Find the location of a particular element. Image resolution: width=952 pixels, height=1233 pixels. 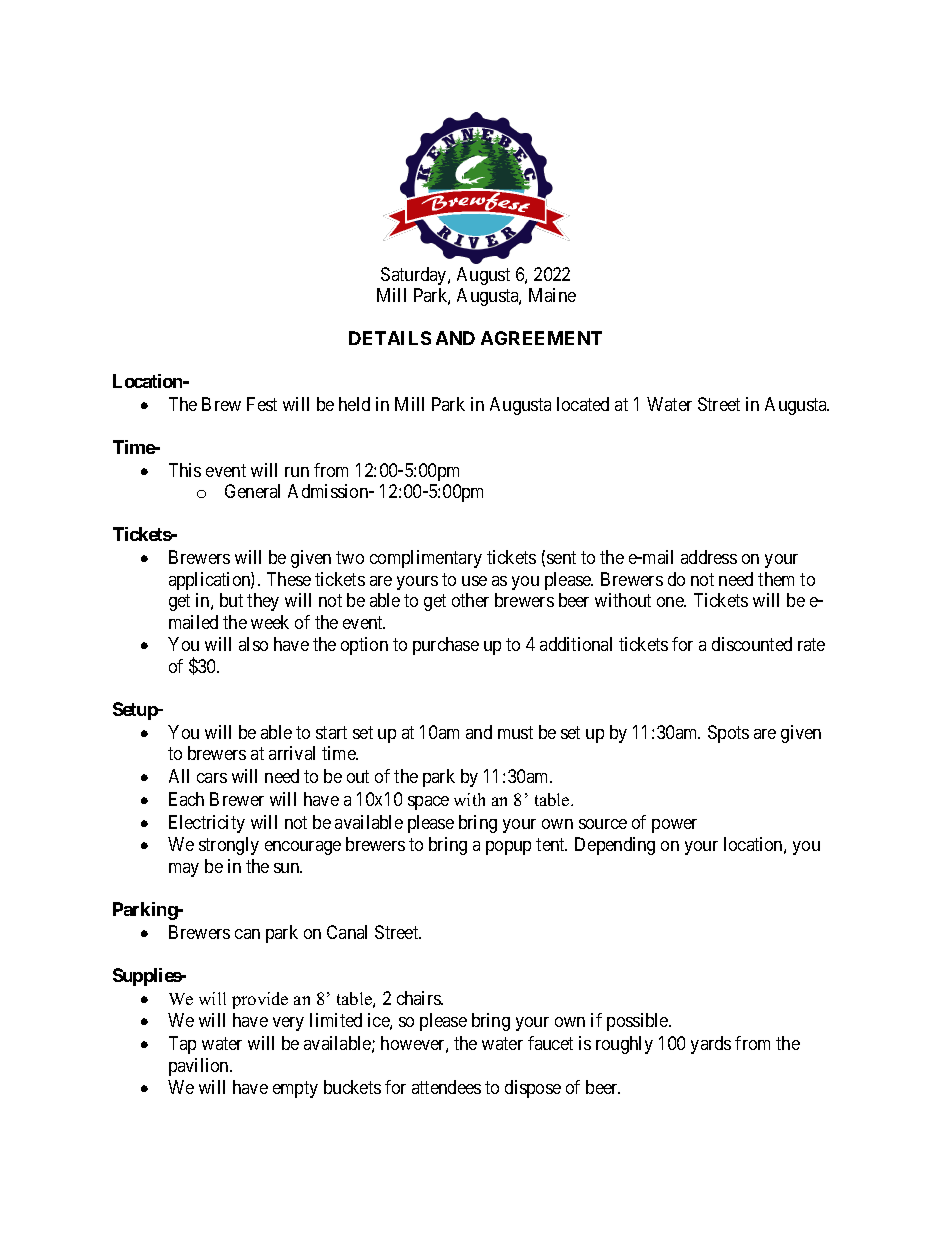

AGREEMENT is located at coordinates (541, 338).
